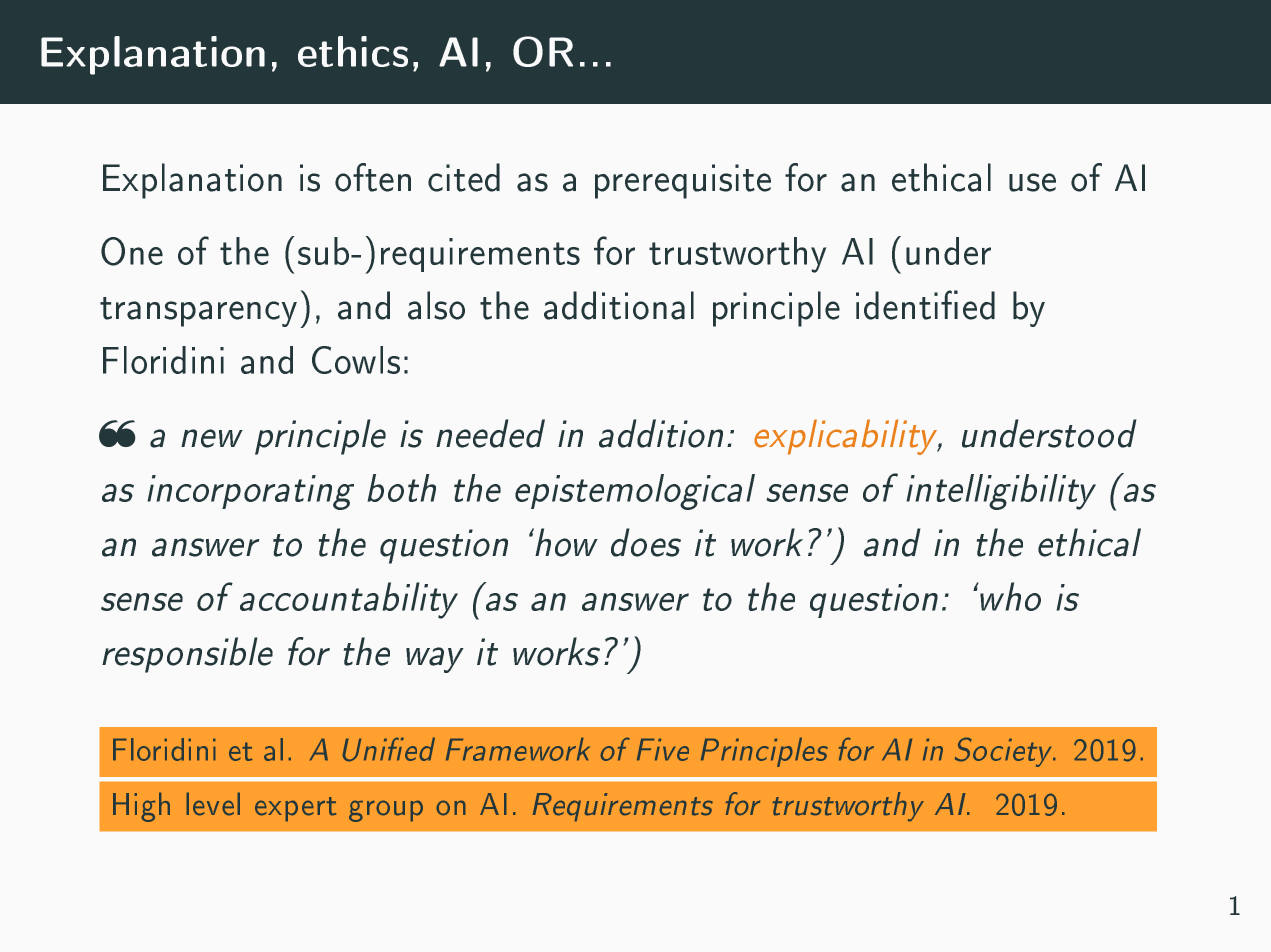  What do you see at coordinates (353, 51) in the image?
I see `ethics` at bounding box center [353, 51].
